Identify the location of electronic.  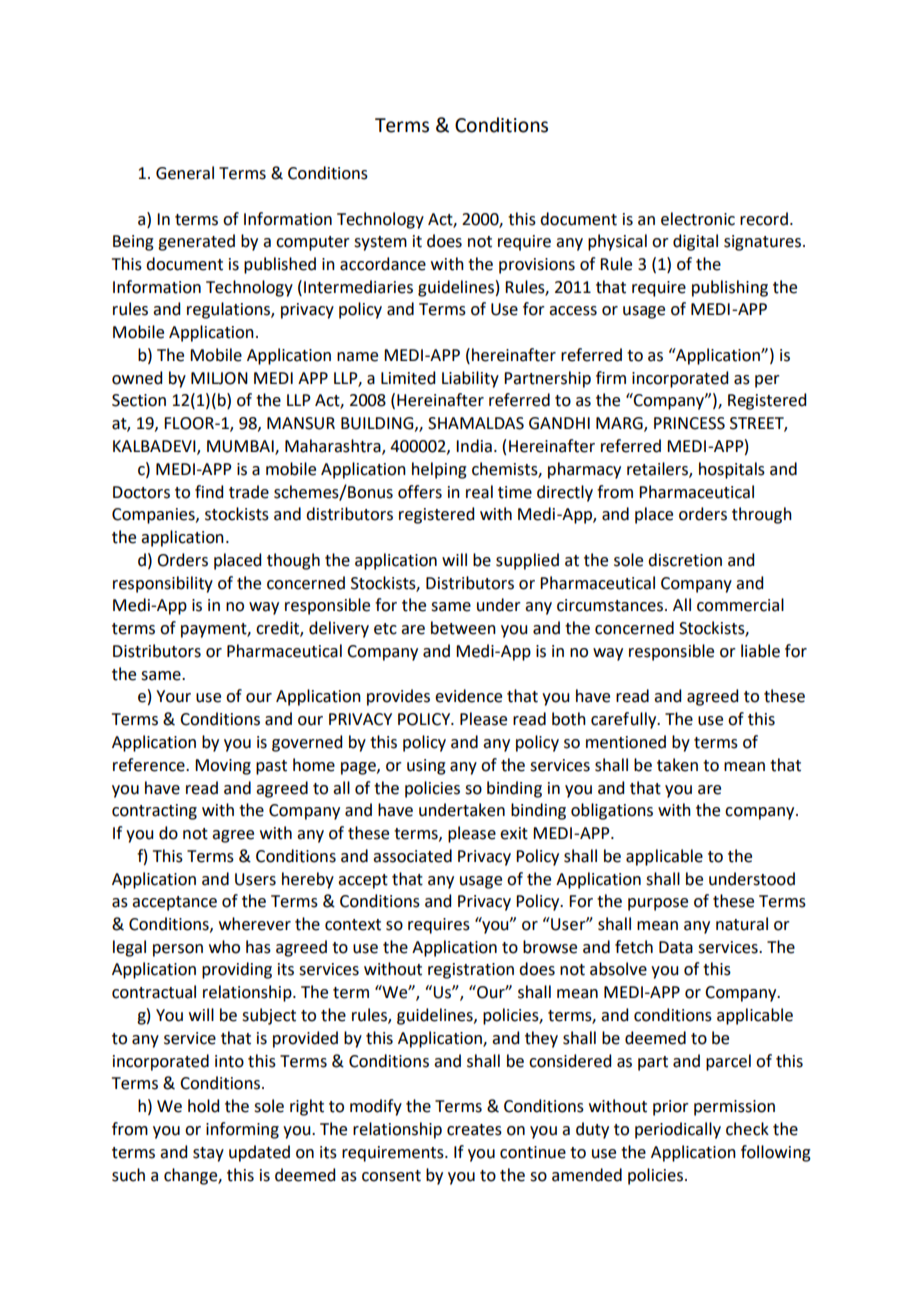
(698, 219).
